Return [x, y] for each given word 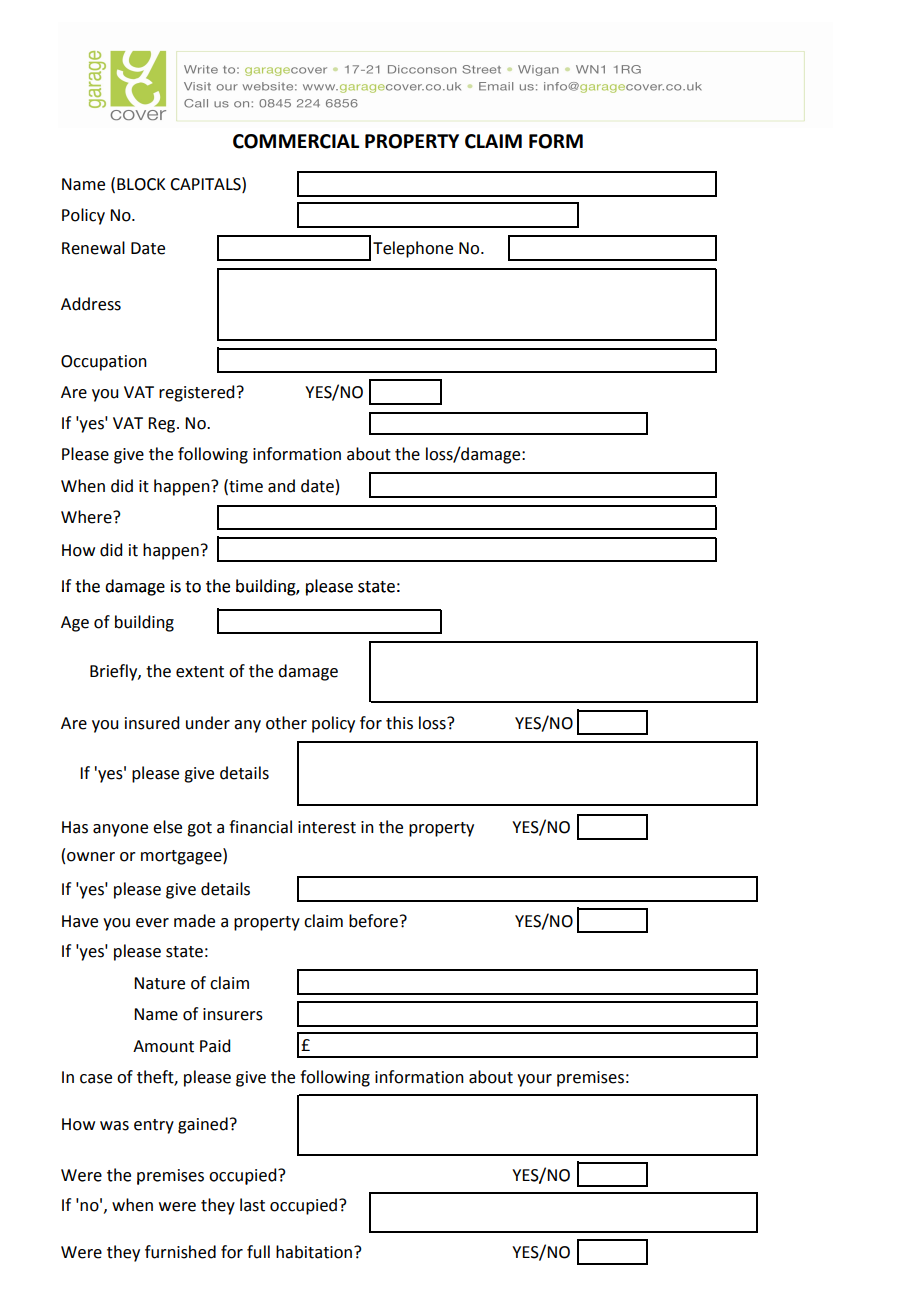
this [399, 723]
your [534, 1080]
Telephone [413, 249]
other [286, 723]
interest [327, 827]
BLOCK [141, 184]
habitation [315, 1252]
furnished [180, 1252]
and [281, 486]
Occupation [104, 363]
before [373, 921]
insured [152, 723]
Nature [159, 983]
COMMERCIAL [296, 141]
